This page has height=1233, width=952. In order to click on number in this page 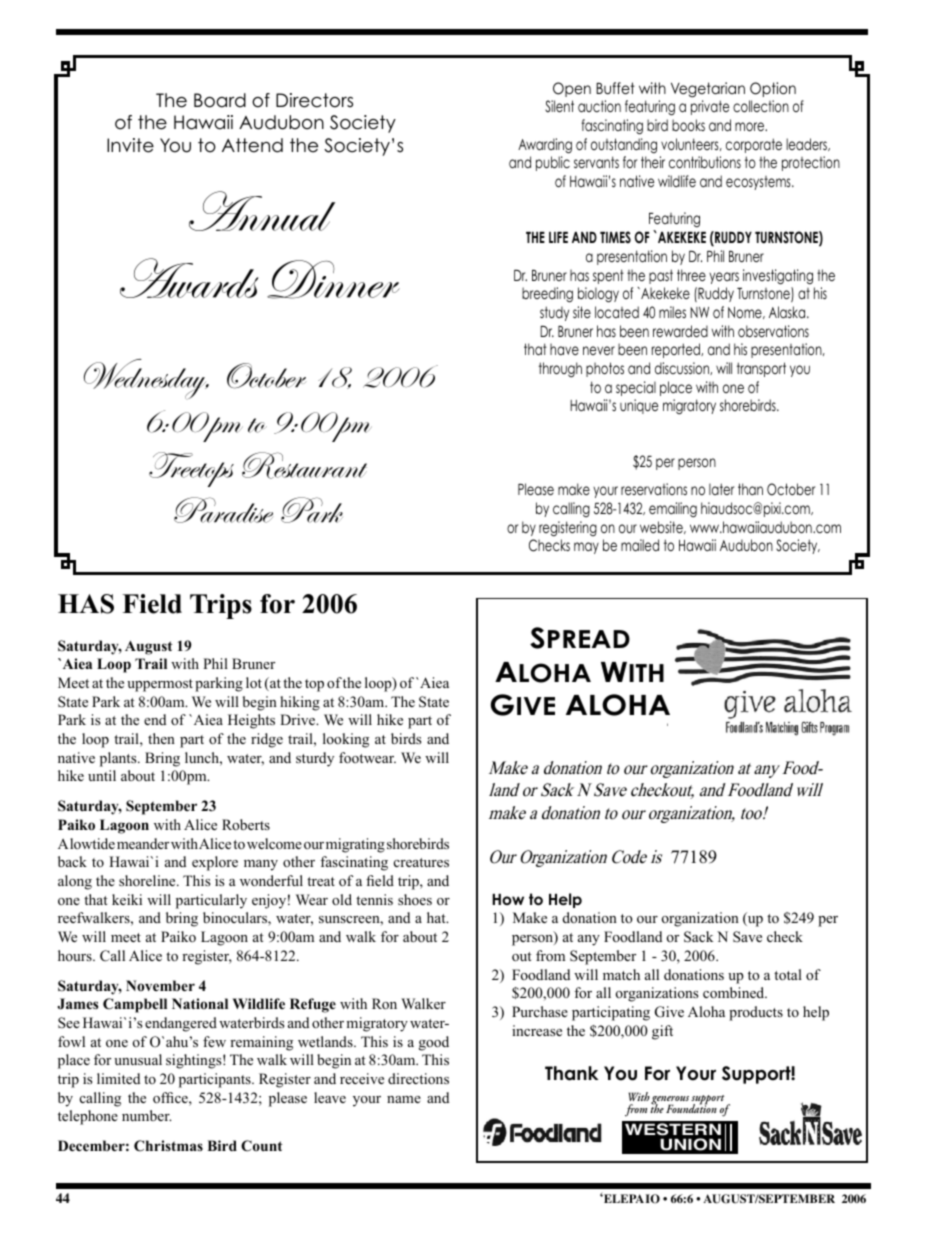, I will do `click(146, 1115)`.
